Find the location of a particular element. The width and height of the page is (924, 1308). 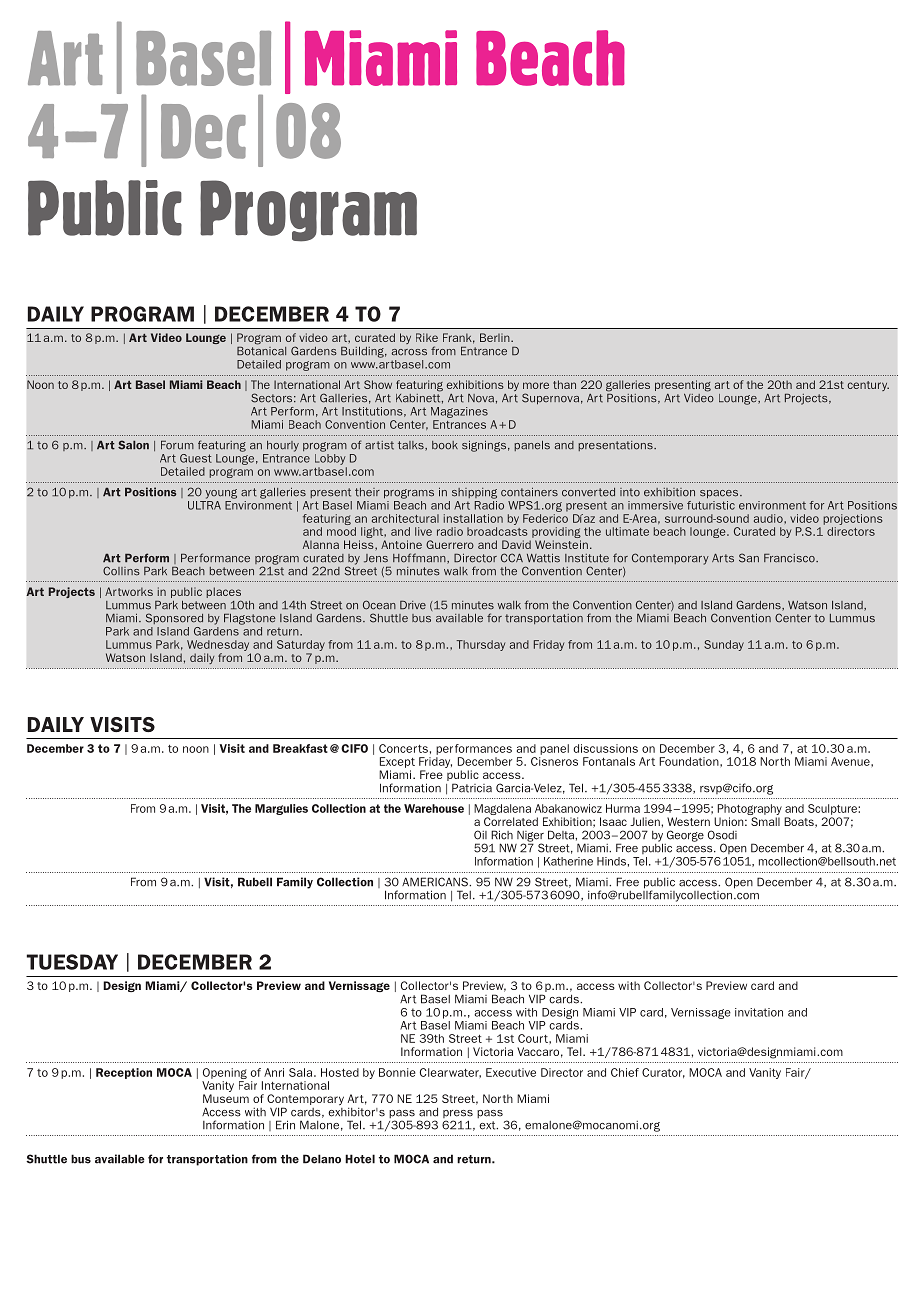

Foundation is located at coordinates (690, 761).
